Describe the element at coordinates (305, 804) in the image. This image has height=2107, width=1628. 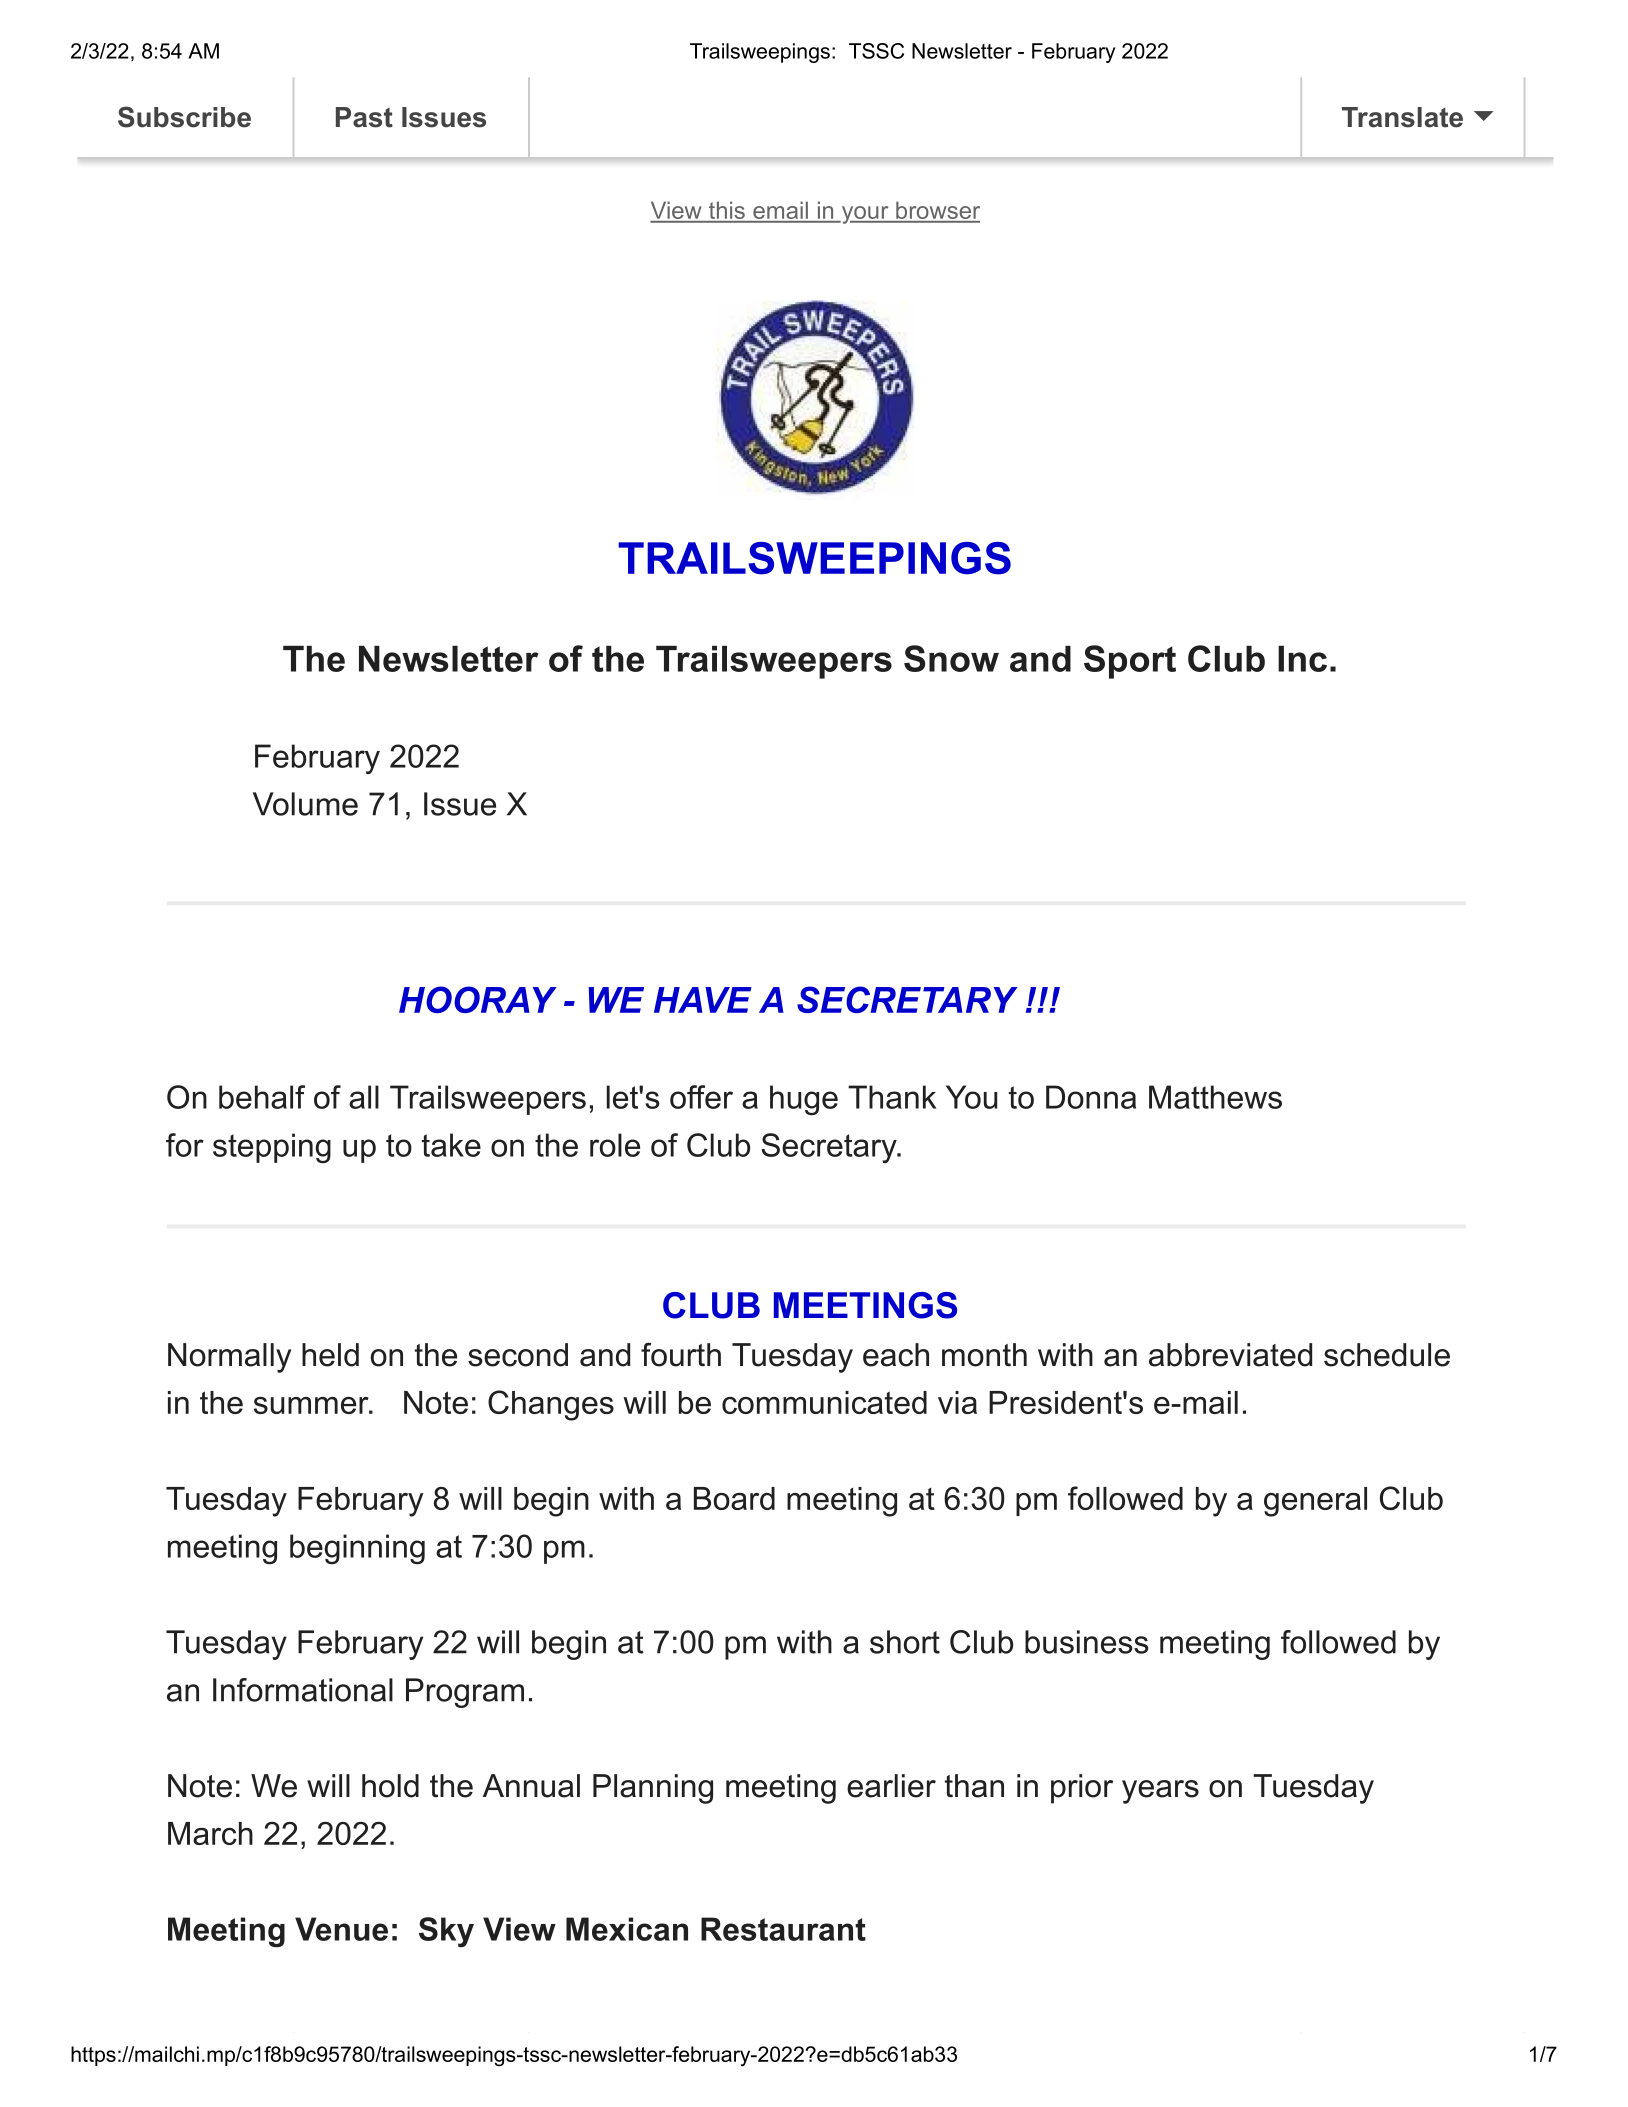
I see `Volume` at that location.
